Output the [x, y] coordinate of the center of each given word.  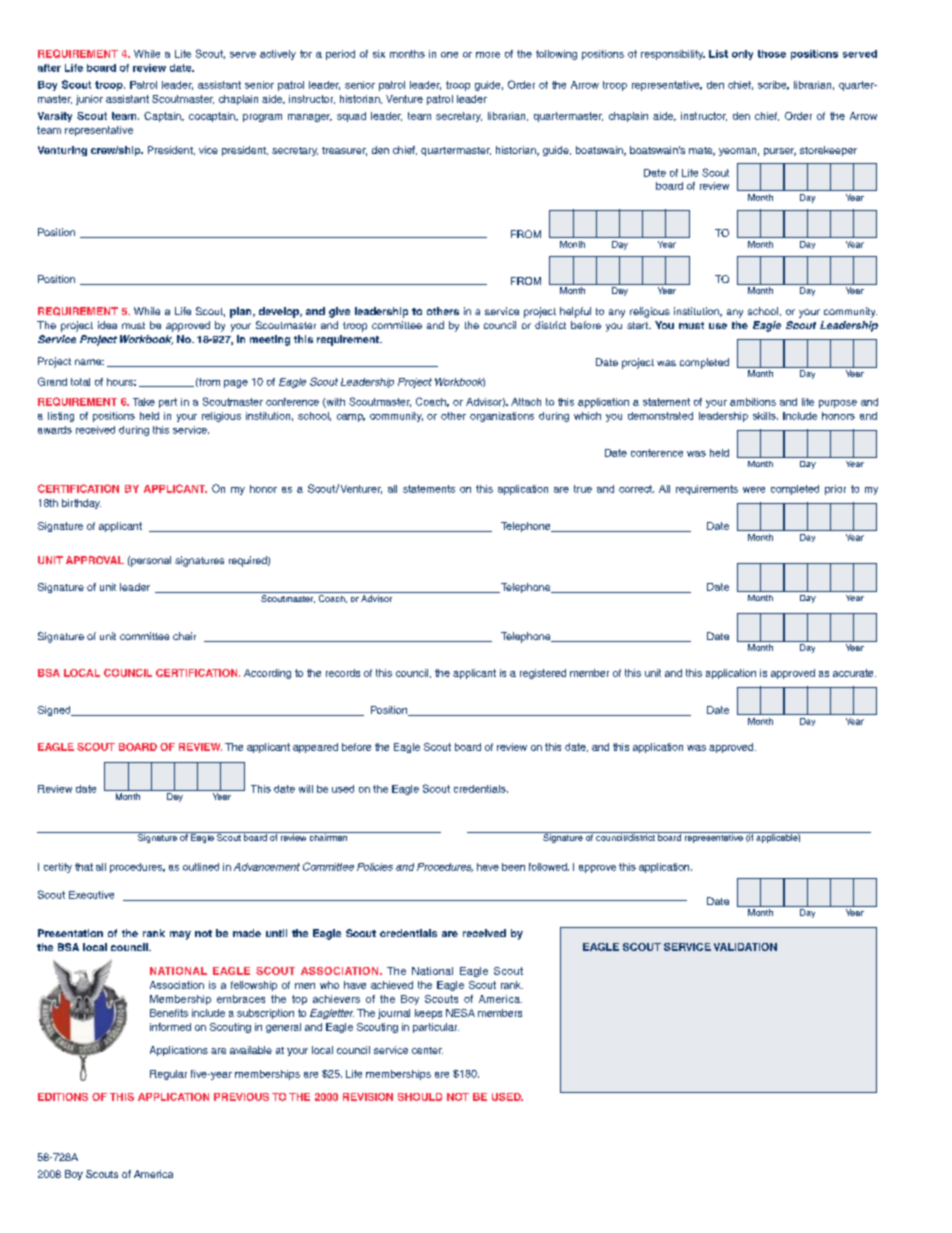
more [488, 55]
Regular [168, 1075]
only [742, 55]
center [427, 1050]
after [49, 68]
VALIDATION [745, 947]
